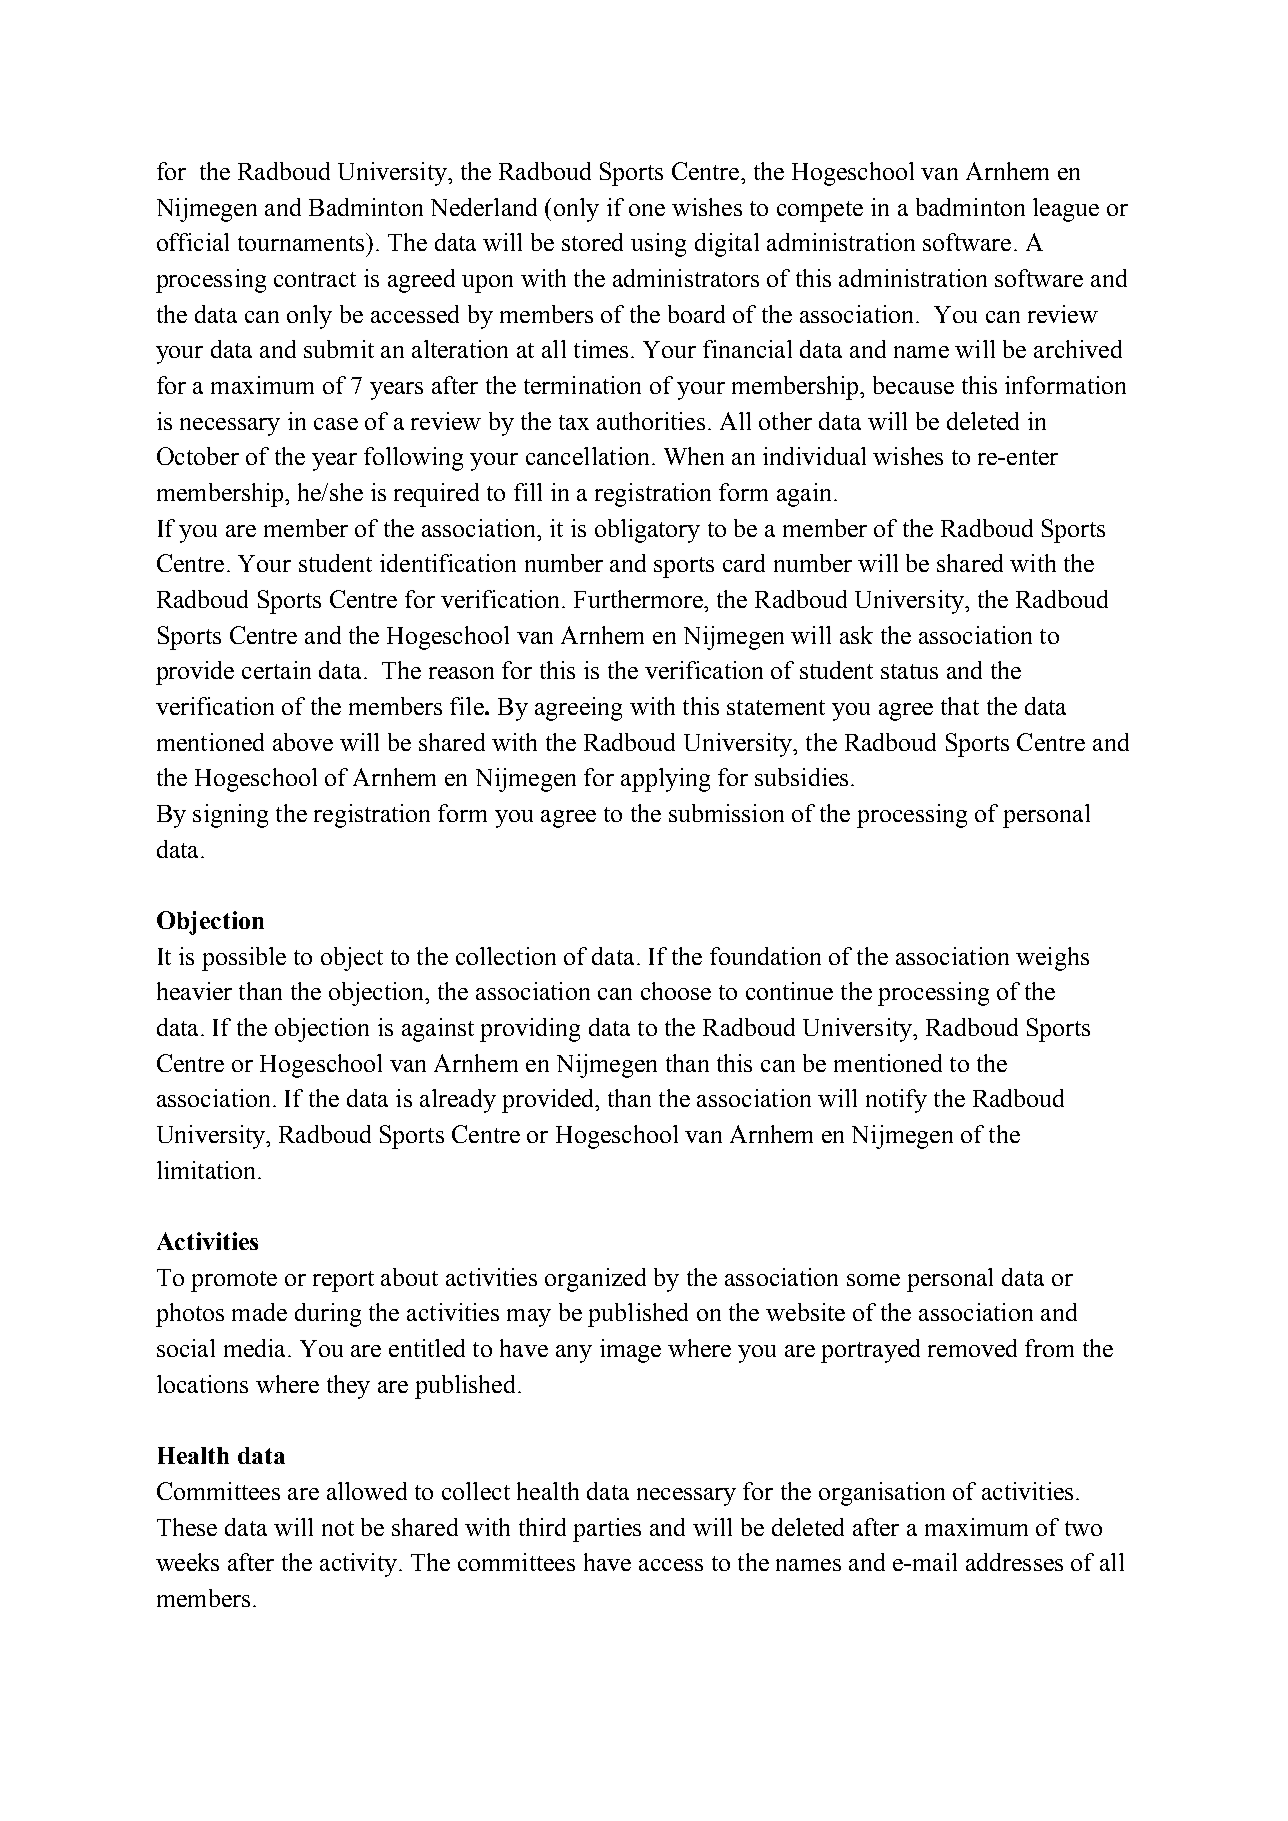 This document has width=1288, height=1821. Describe the element at coordinates (658, 245) in the document. I see `using` at that location.
